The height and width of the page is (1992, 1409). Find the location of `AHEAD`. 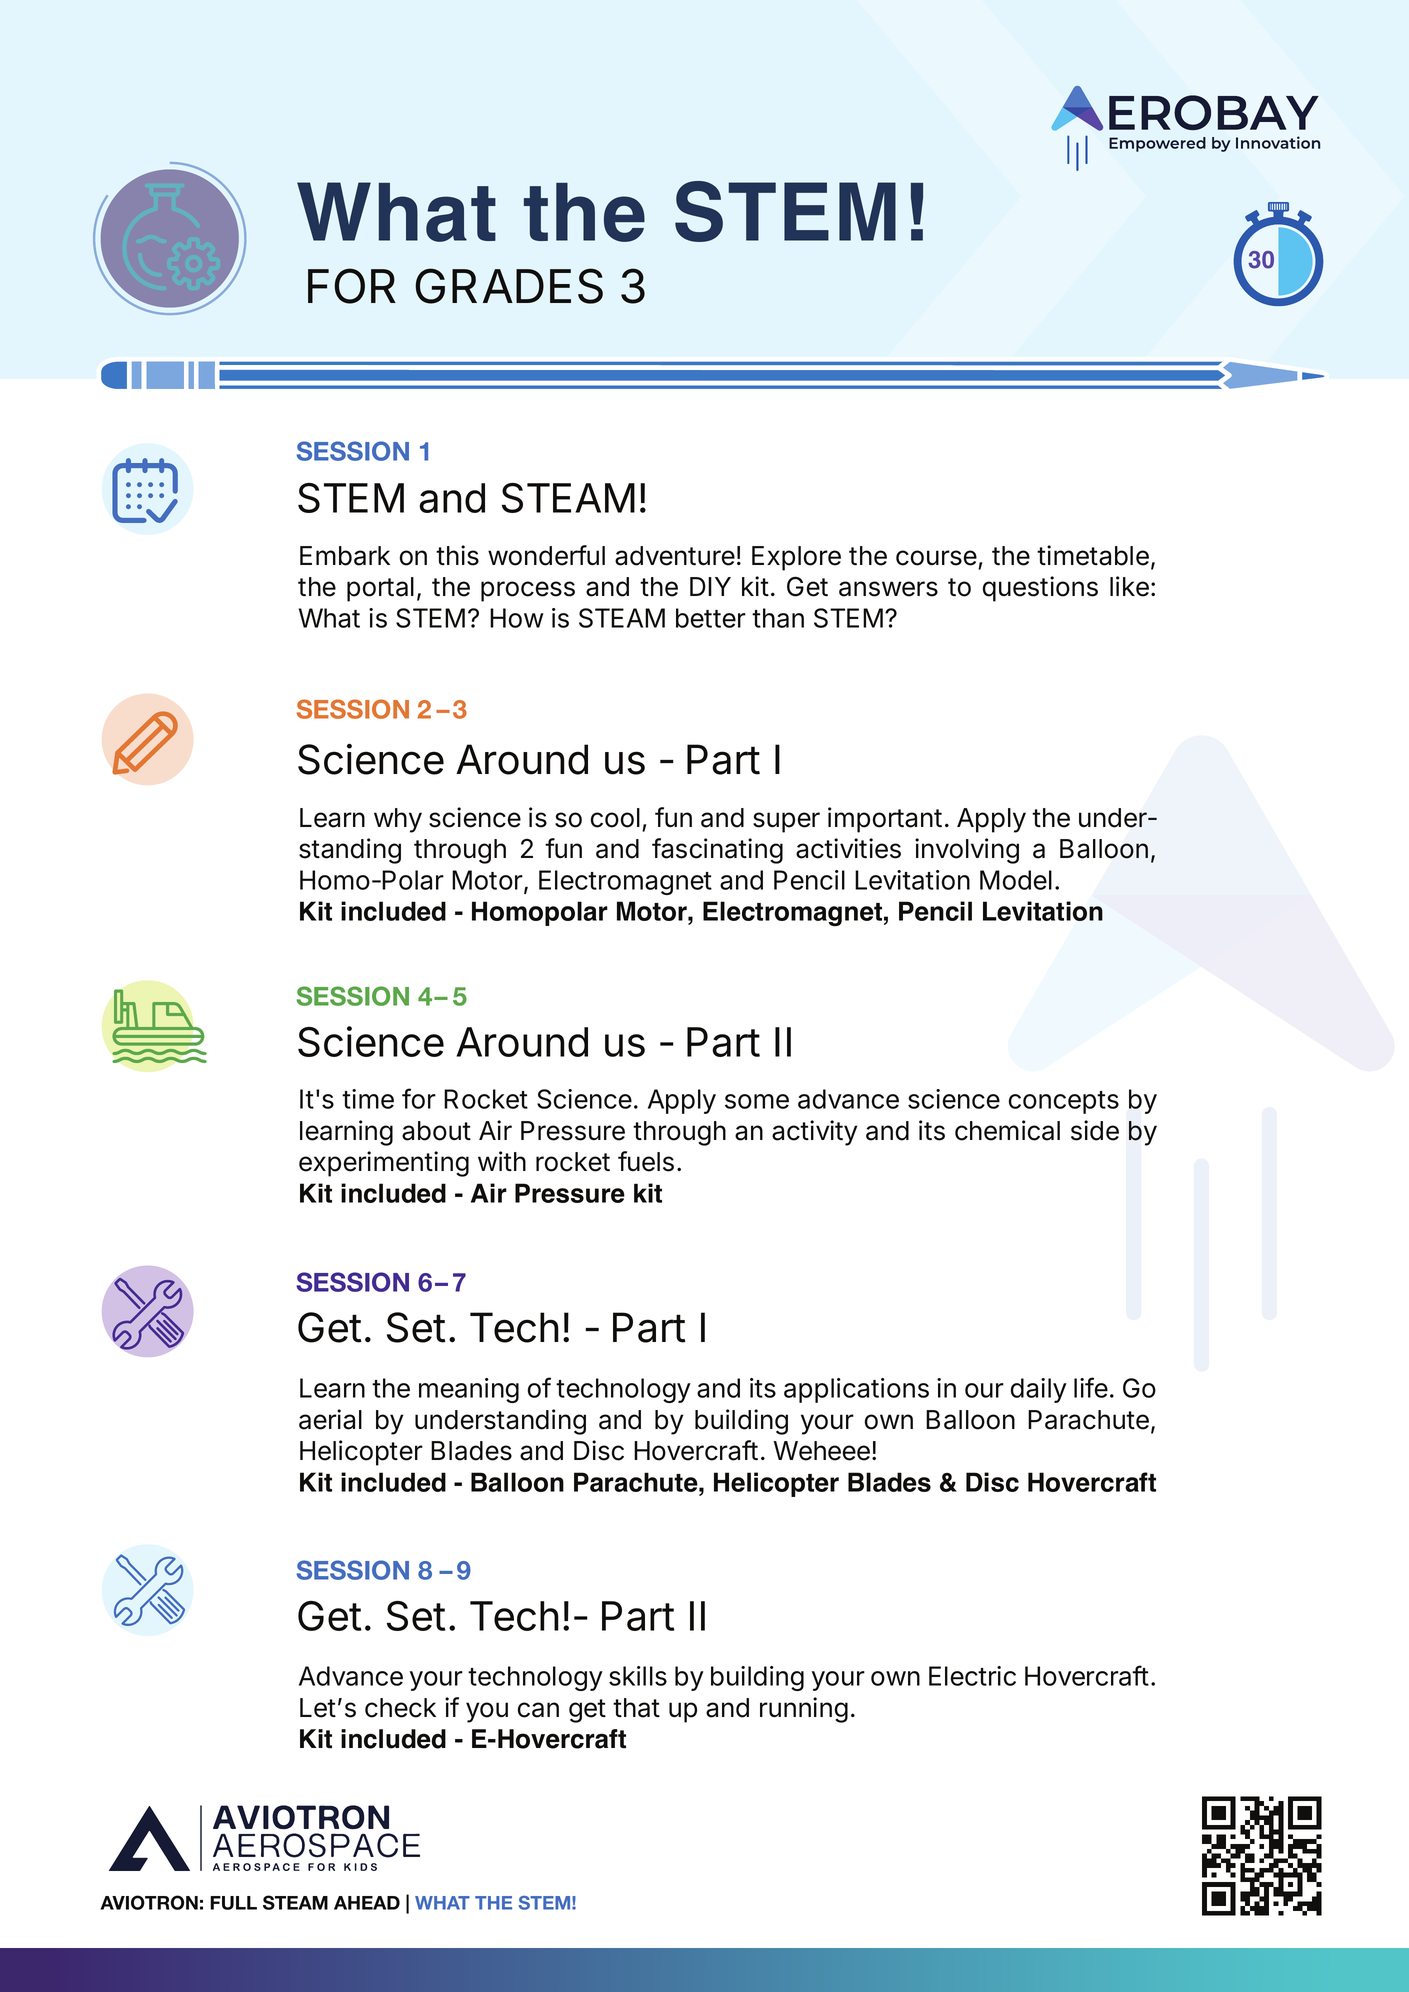

AHEAD is located at coordinates (367, 1903).
